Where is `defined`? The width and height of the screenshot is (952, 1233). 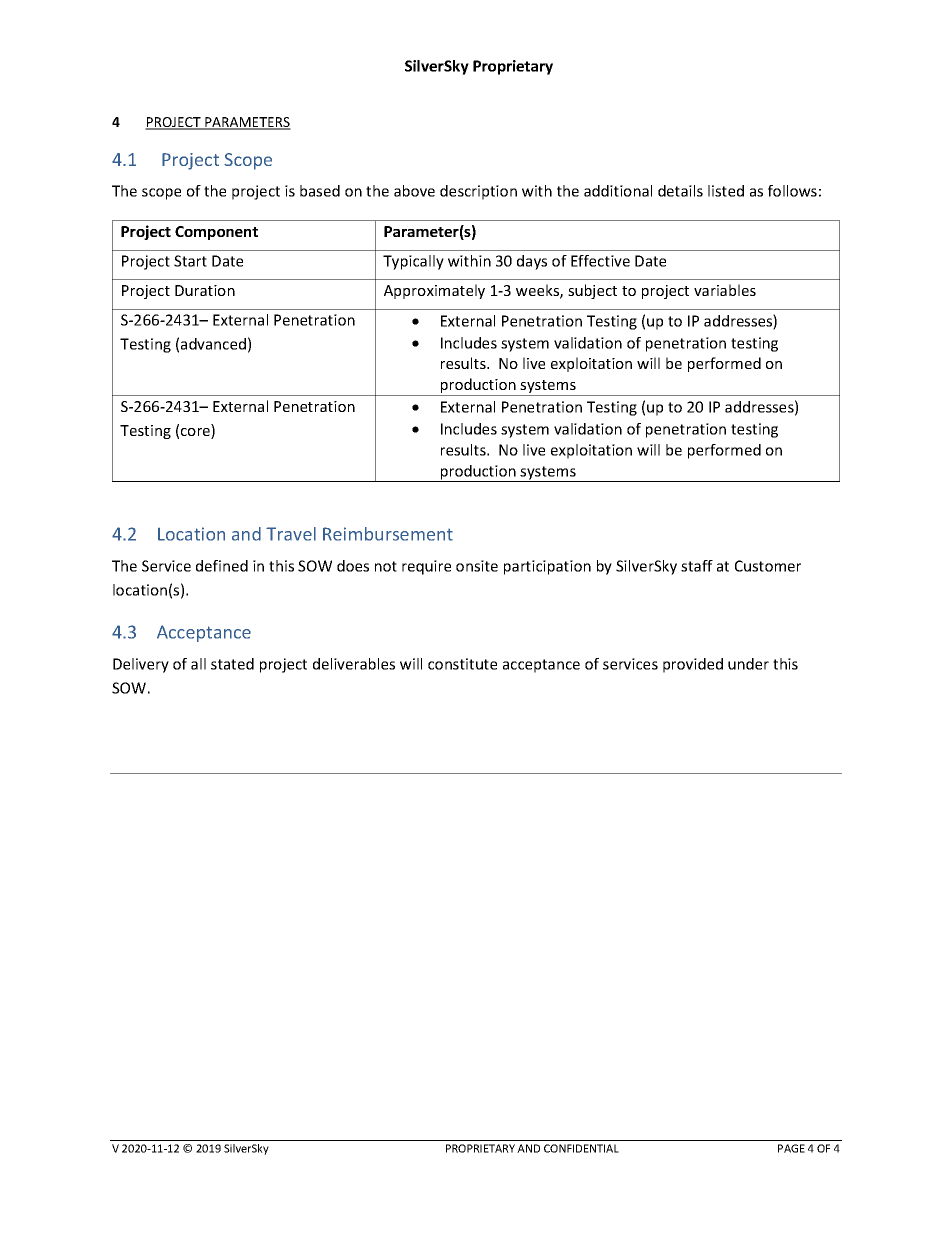
defined is located at coordinates (222, 566).
